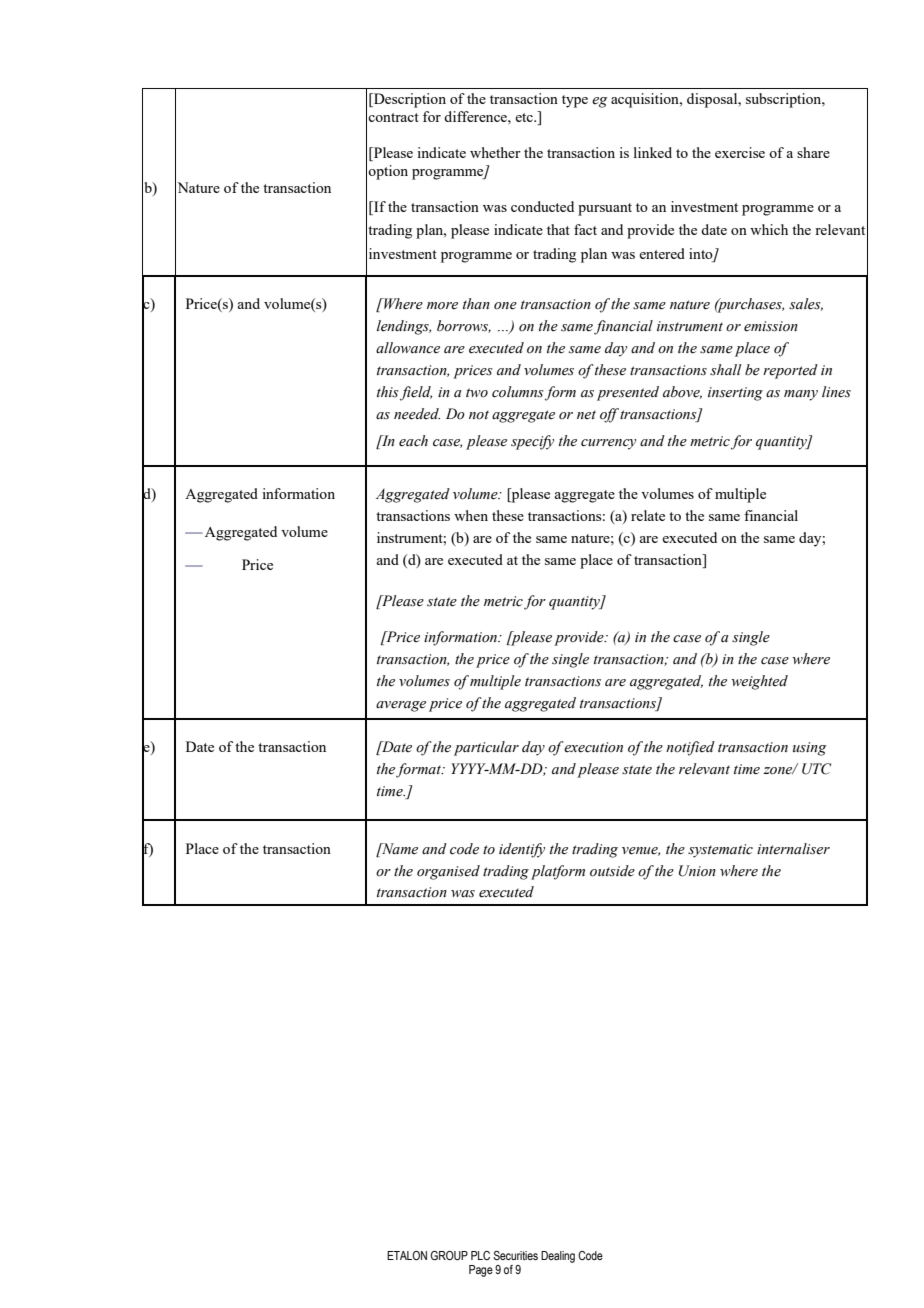  I want to click on share, so click(813, 152).
